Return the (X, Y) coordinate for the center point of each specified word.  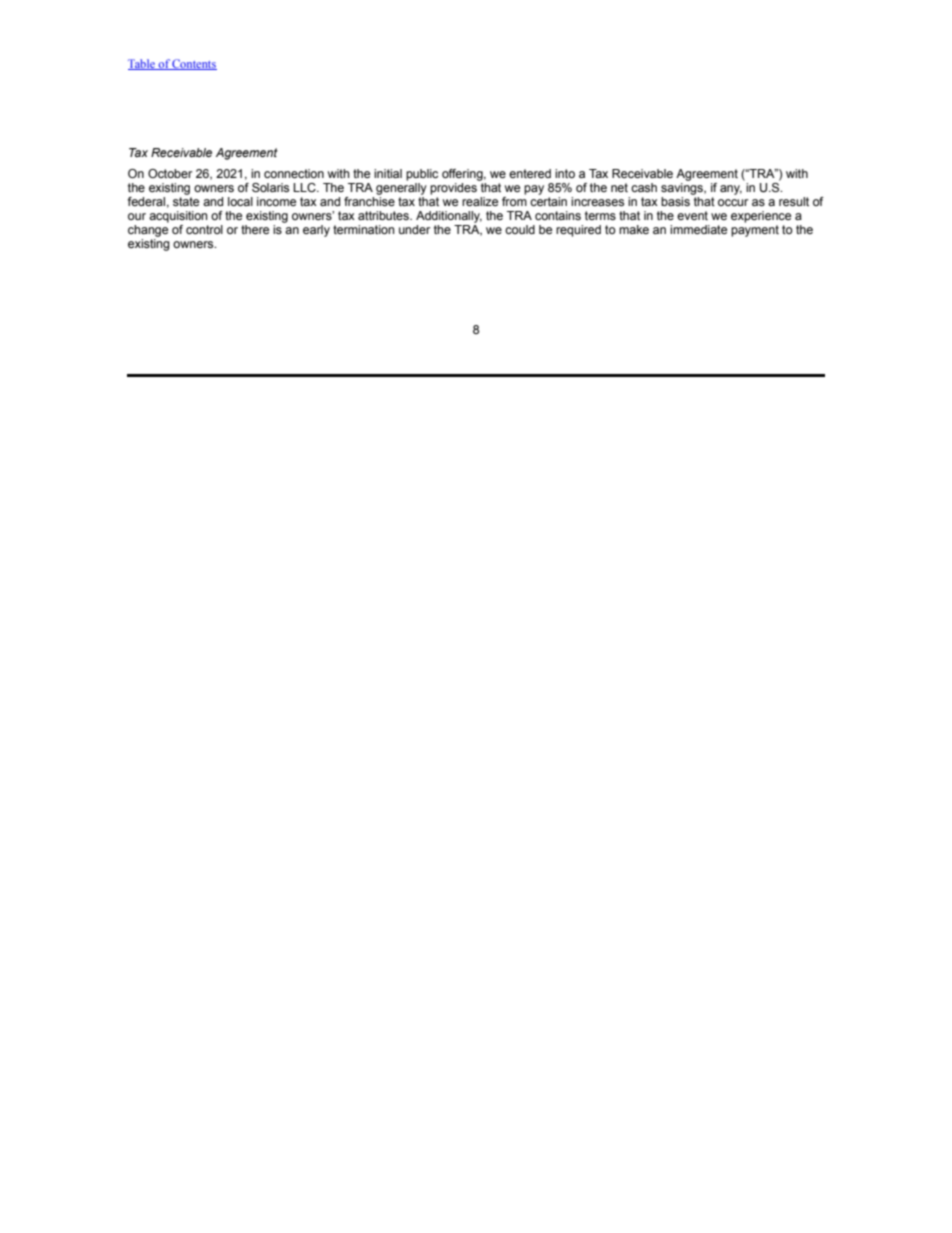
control (204, 229)
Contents (194, 64)
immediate (698, 229)
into (565, 173)
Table (142, 64)
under (415, 229)
